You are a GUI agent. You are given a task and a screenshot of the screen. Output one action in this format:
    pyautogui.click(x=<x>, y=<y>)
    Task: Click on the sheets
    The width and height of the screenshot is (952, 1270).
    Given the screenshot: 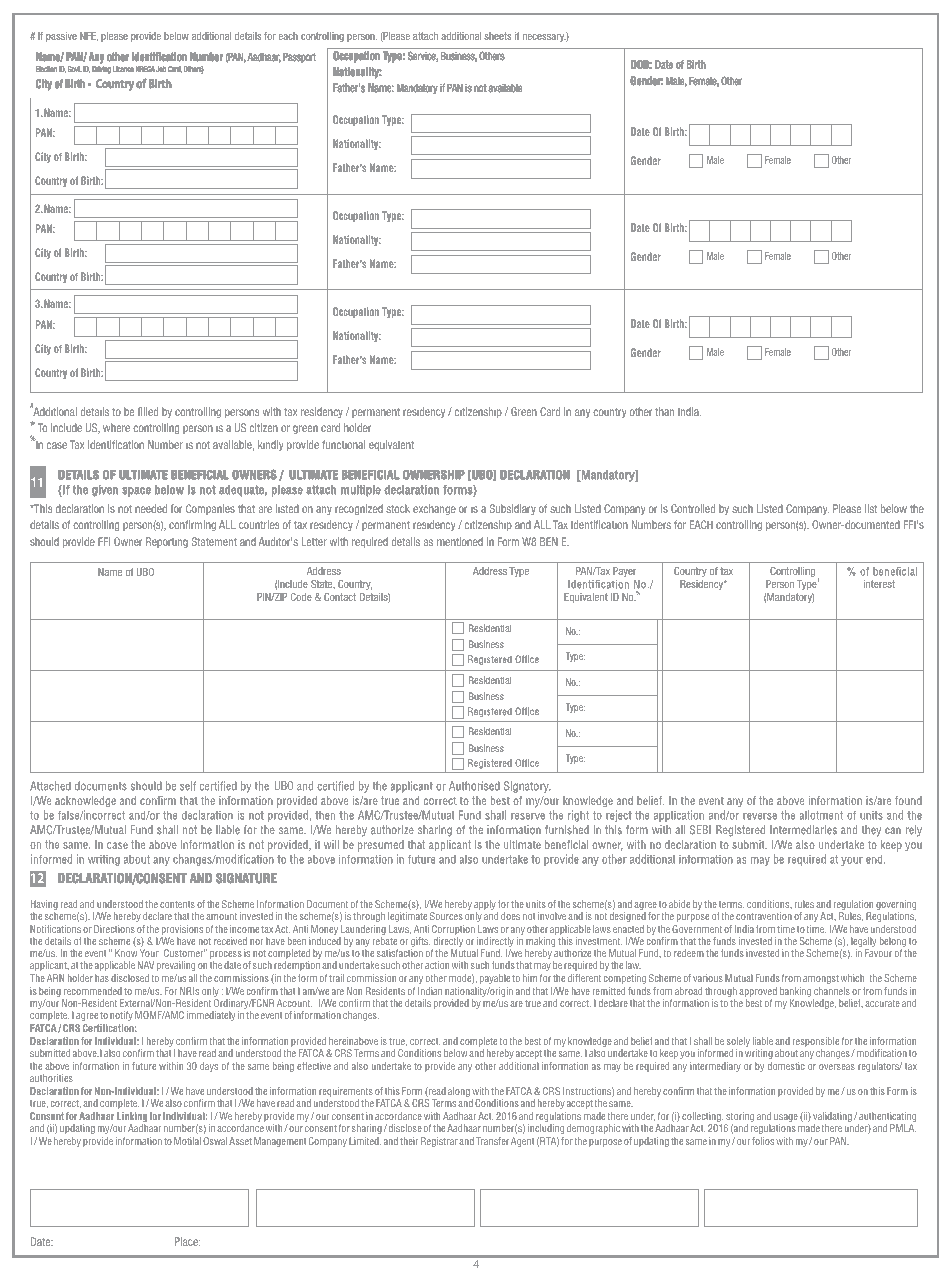 What is the action you would take?
    pyautogui.click(x=497, y=36)
